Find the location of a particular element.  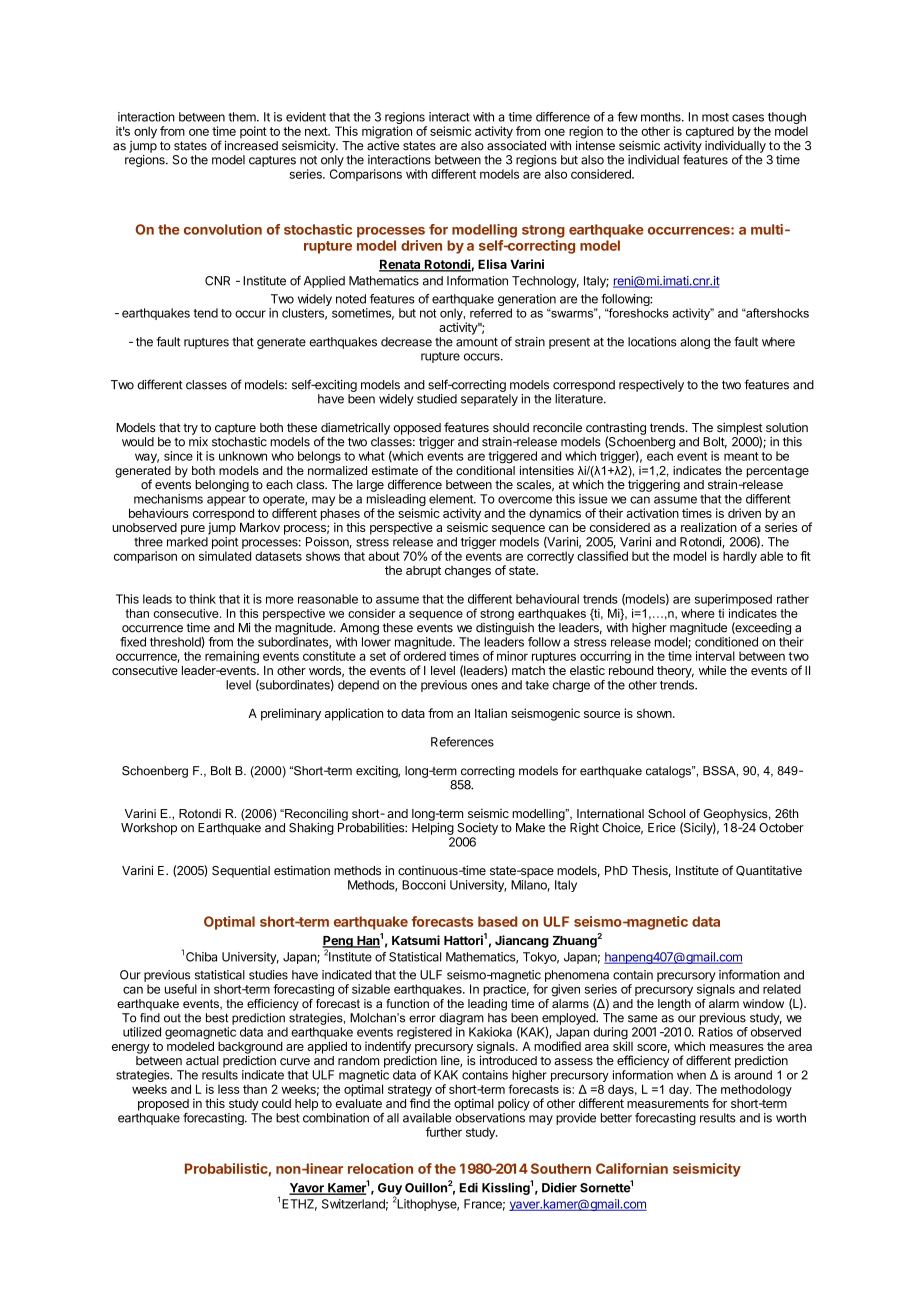

Workshop is located at coordinates (149, 829).
